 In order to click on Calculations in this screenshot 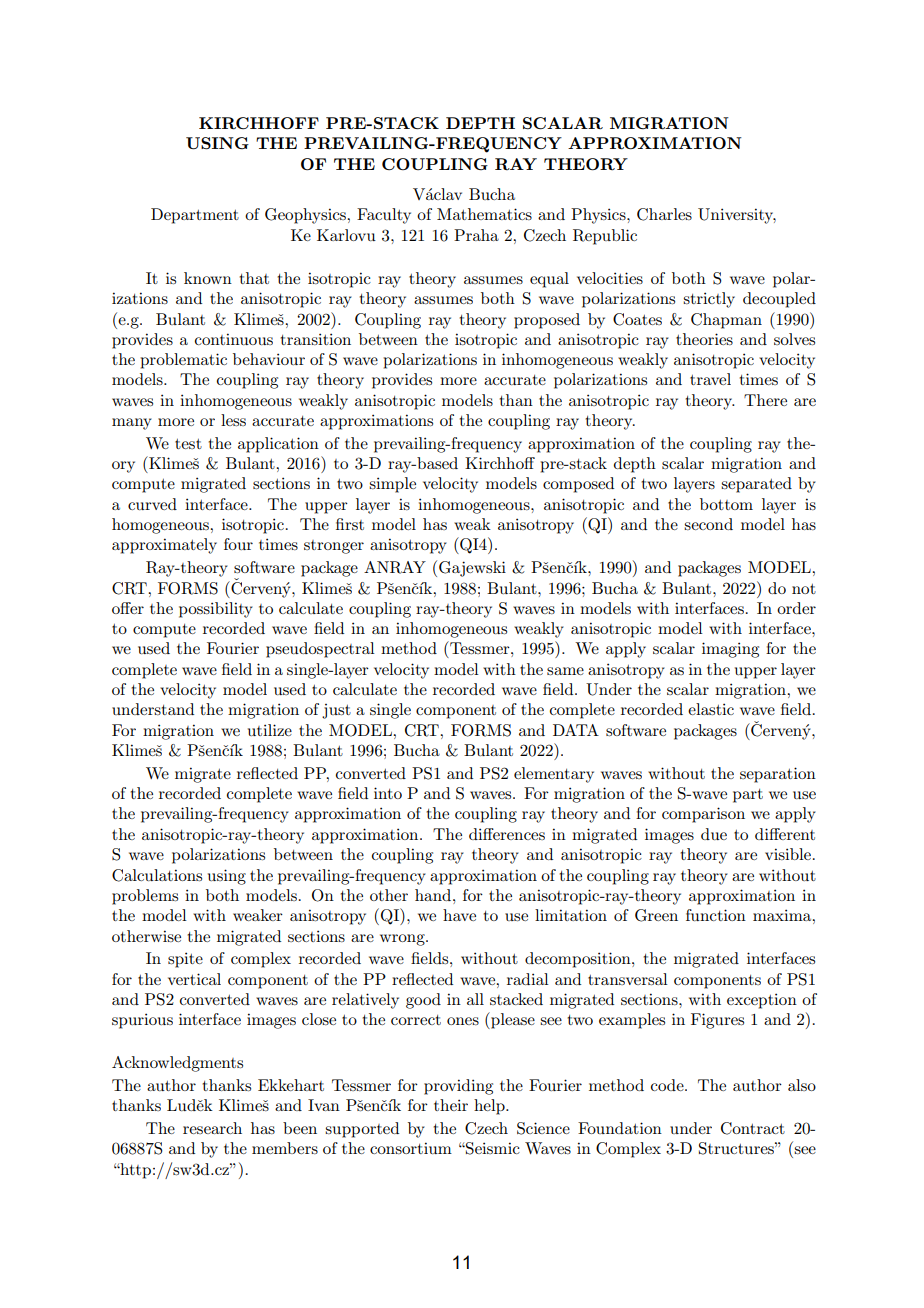, I will do `click(157, 875)`.
